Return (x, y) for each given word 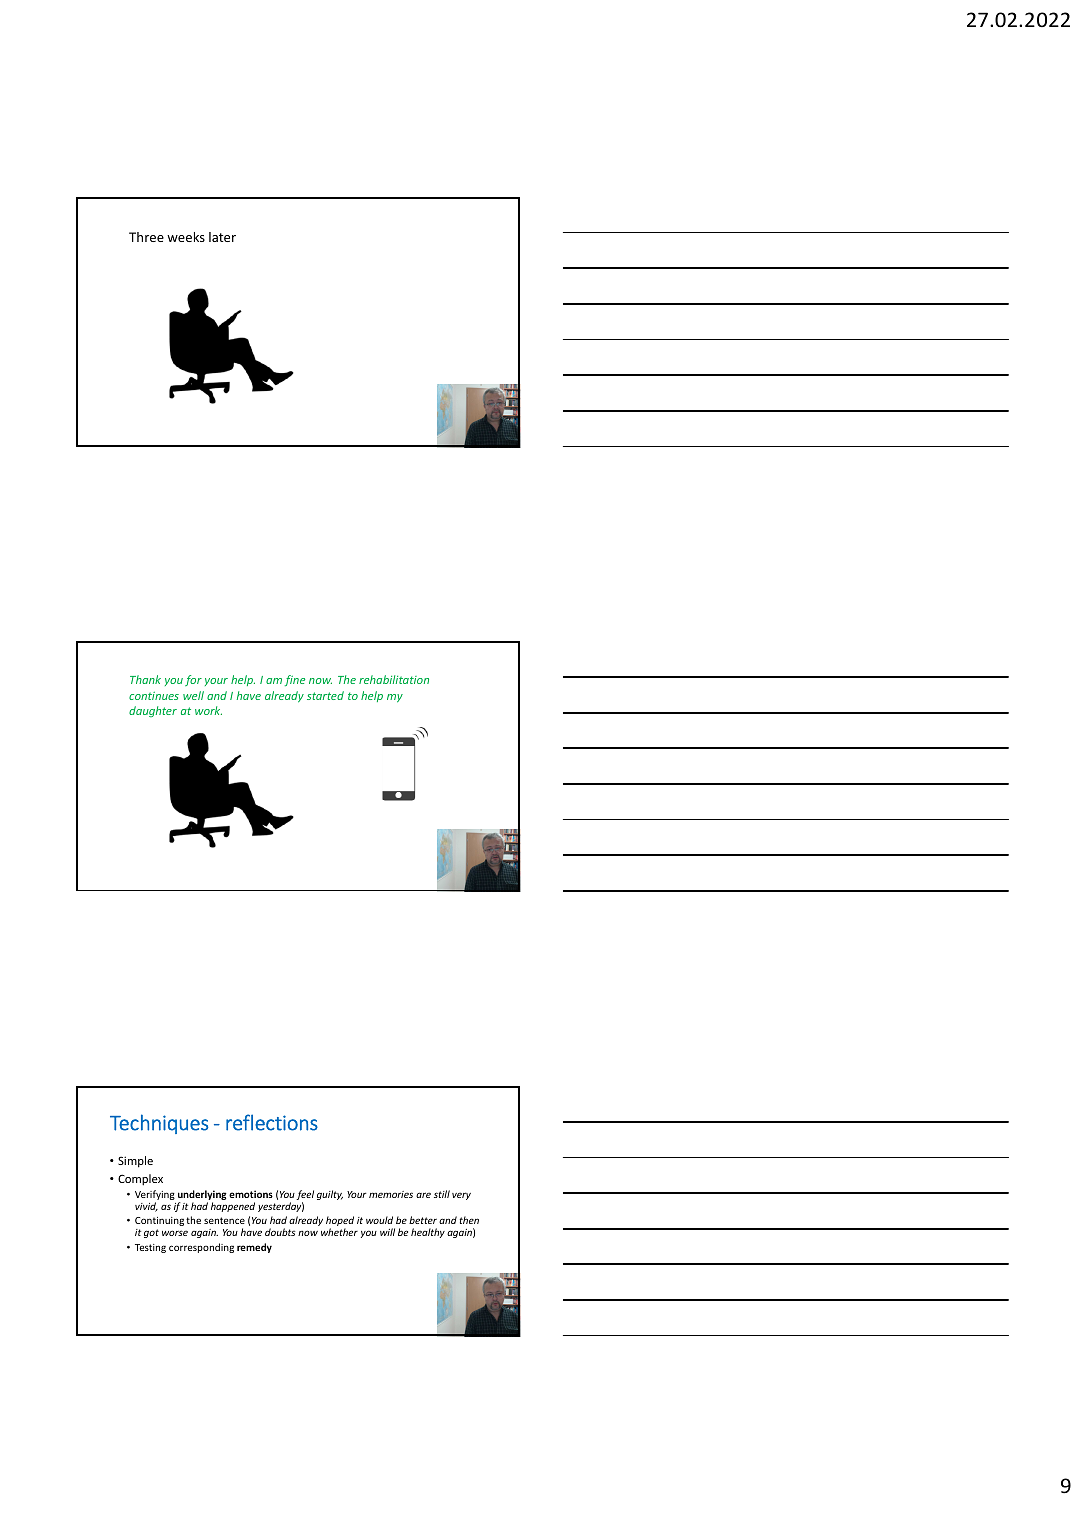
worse (175, 1233)
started (325, 695)
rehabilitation (394, 679)
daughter (153, 711)
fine (295, 680)
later (222, 237)
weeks (186, 237)
